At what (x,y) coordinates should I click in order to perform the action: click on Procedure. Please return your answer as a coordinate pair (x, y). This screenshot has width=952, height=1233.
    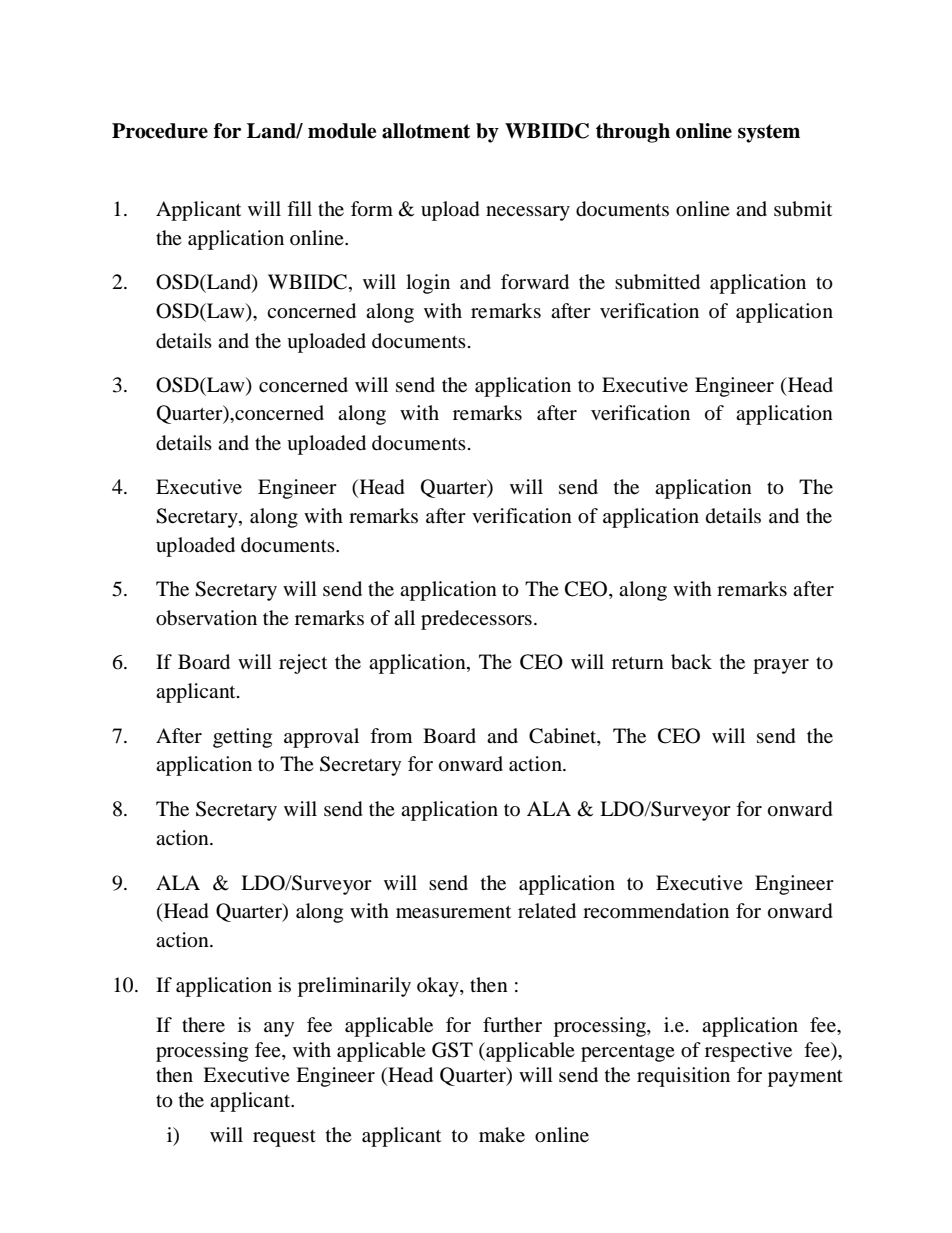
    Looking at the image, I should click on (160, 131).
